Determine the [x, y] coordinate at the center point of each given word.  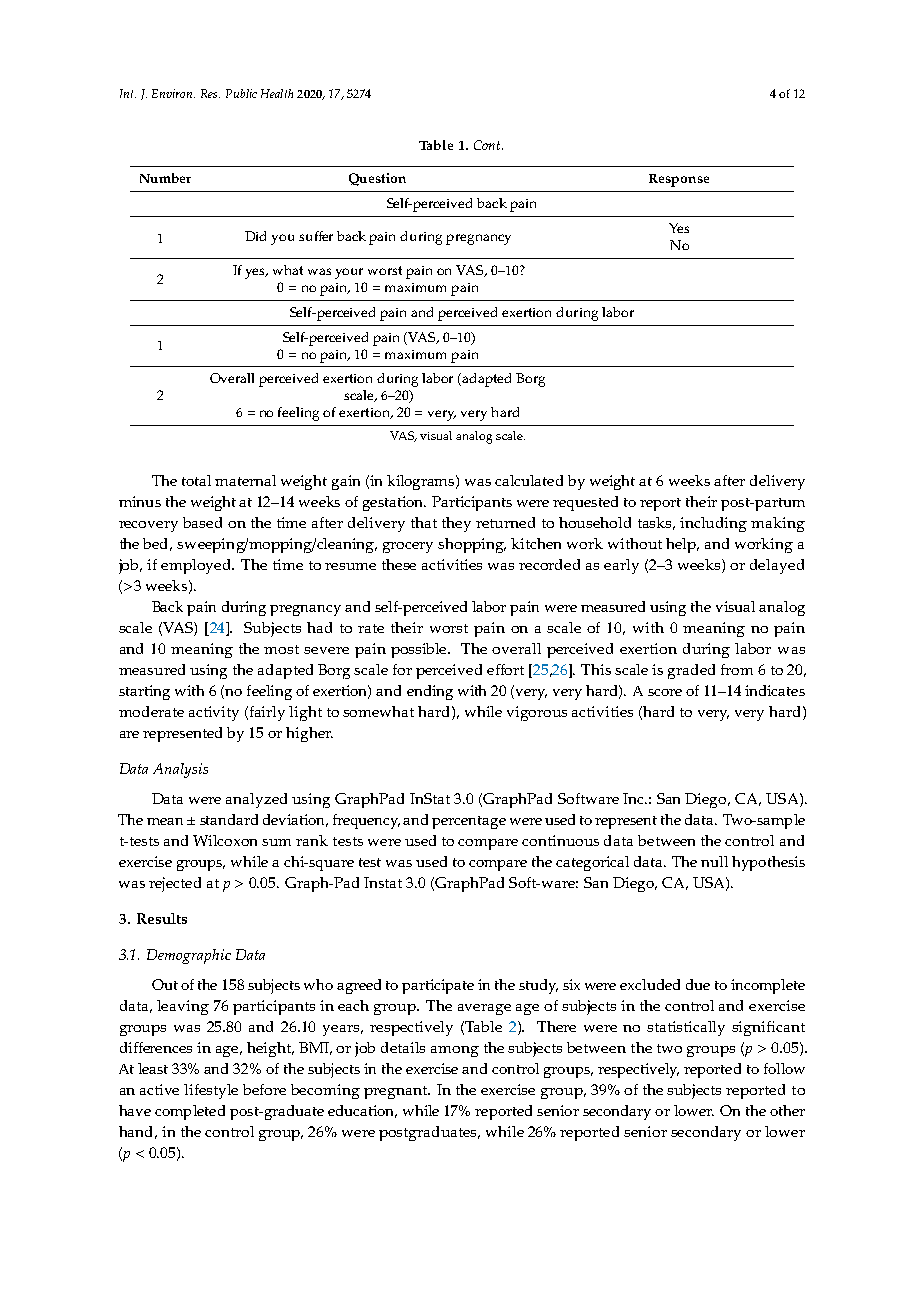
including [713, 524]
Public [241, 93]
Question [377, 179]
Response [679, 180]
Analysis [180, 770]
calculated [529, 480]
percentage [469, 822]
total [196, 480]
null [714, 861]
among [455, 1051]
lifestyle [211, 1091]
